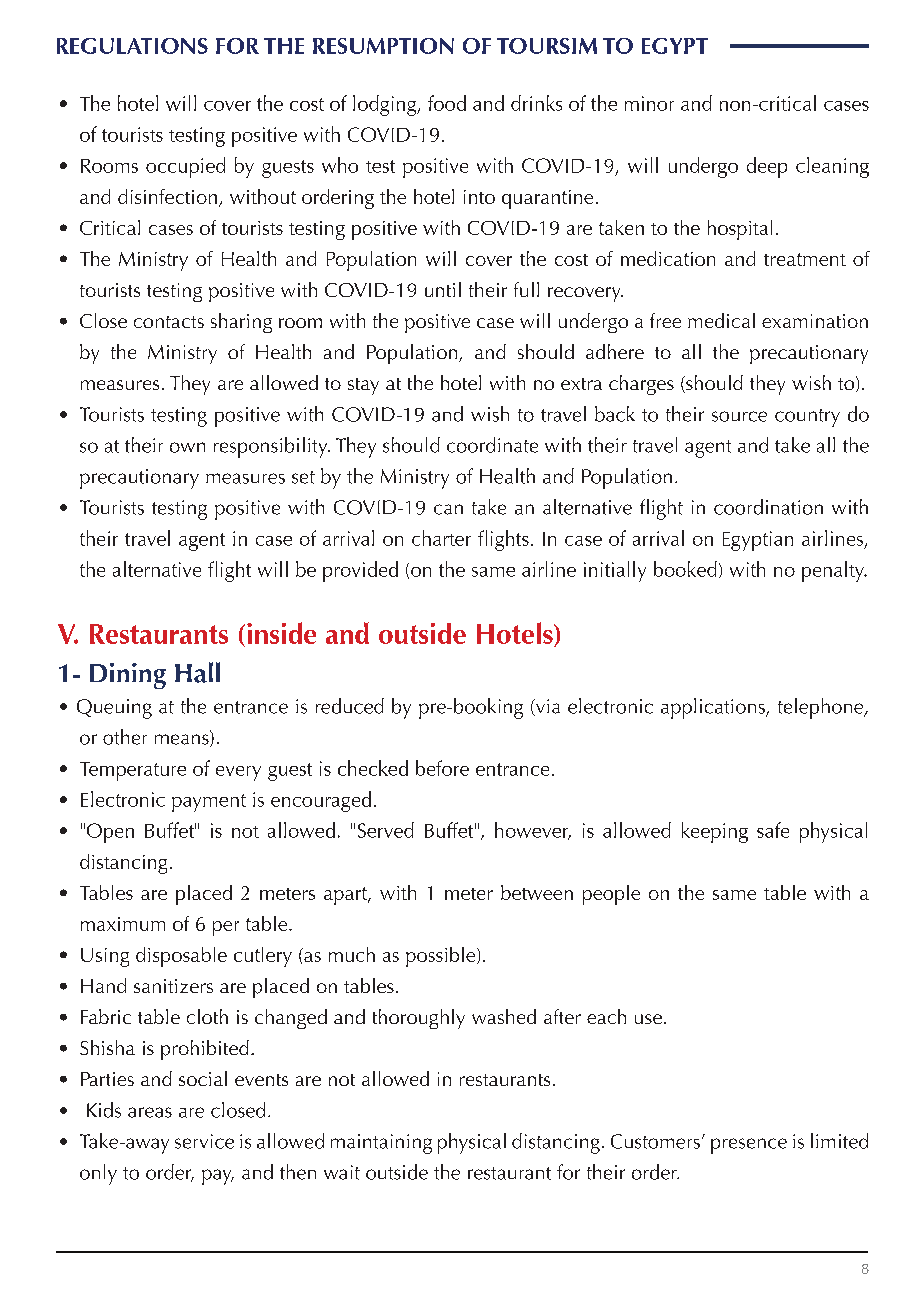  I want to click on safe, so click(773, 830).
